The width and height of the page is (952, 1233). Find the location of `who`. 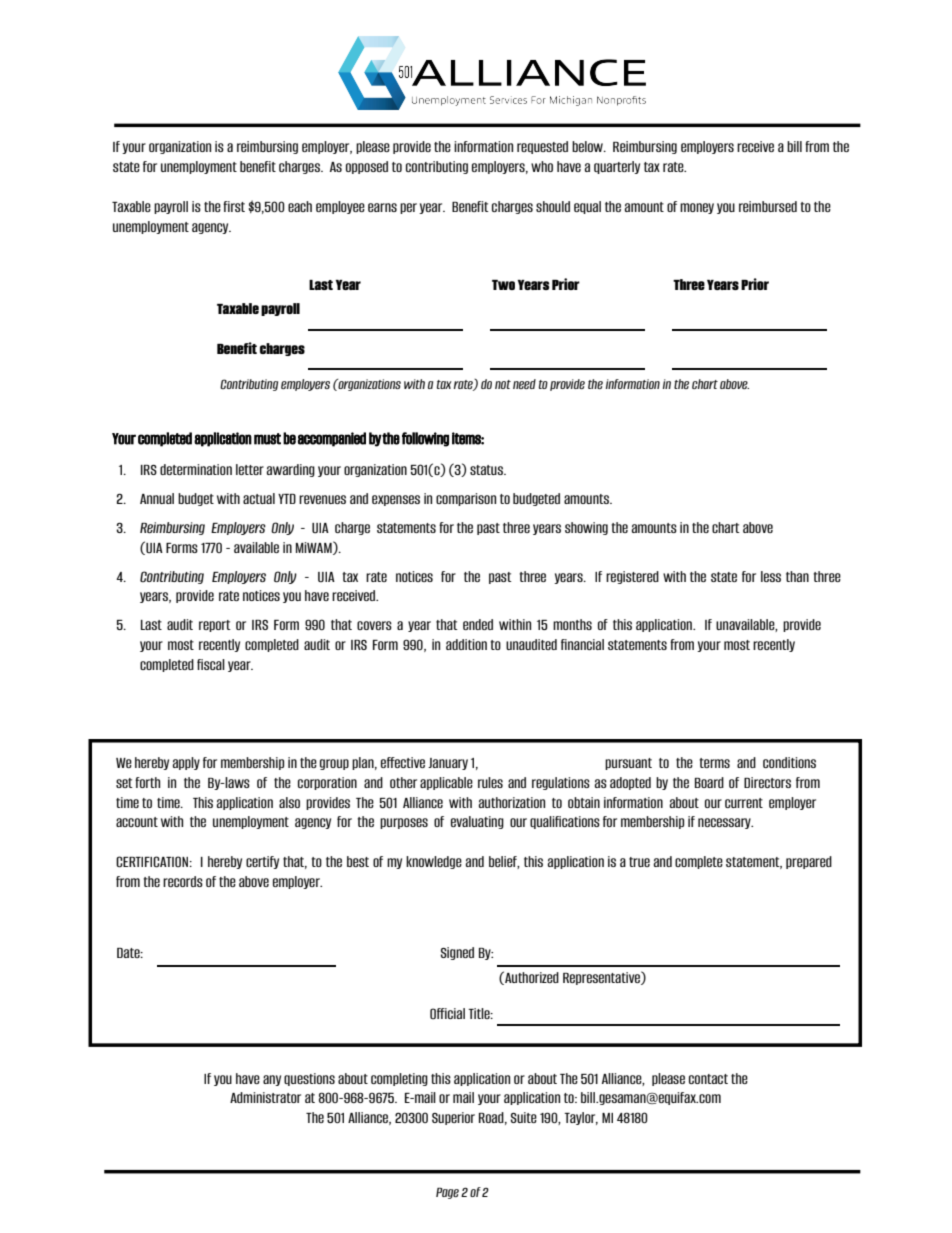

who is located at coordinates (542, 166).
